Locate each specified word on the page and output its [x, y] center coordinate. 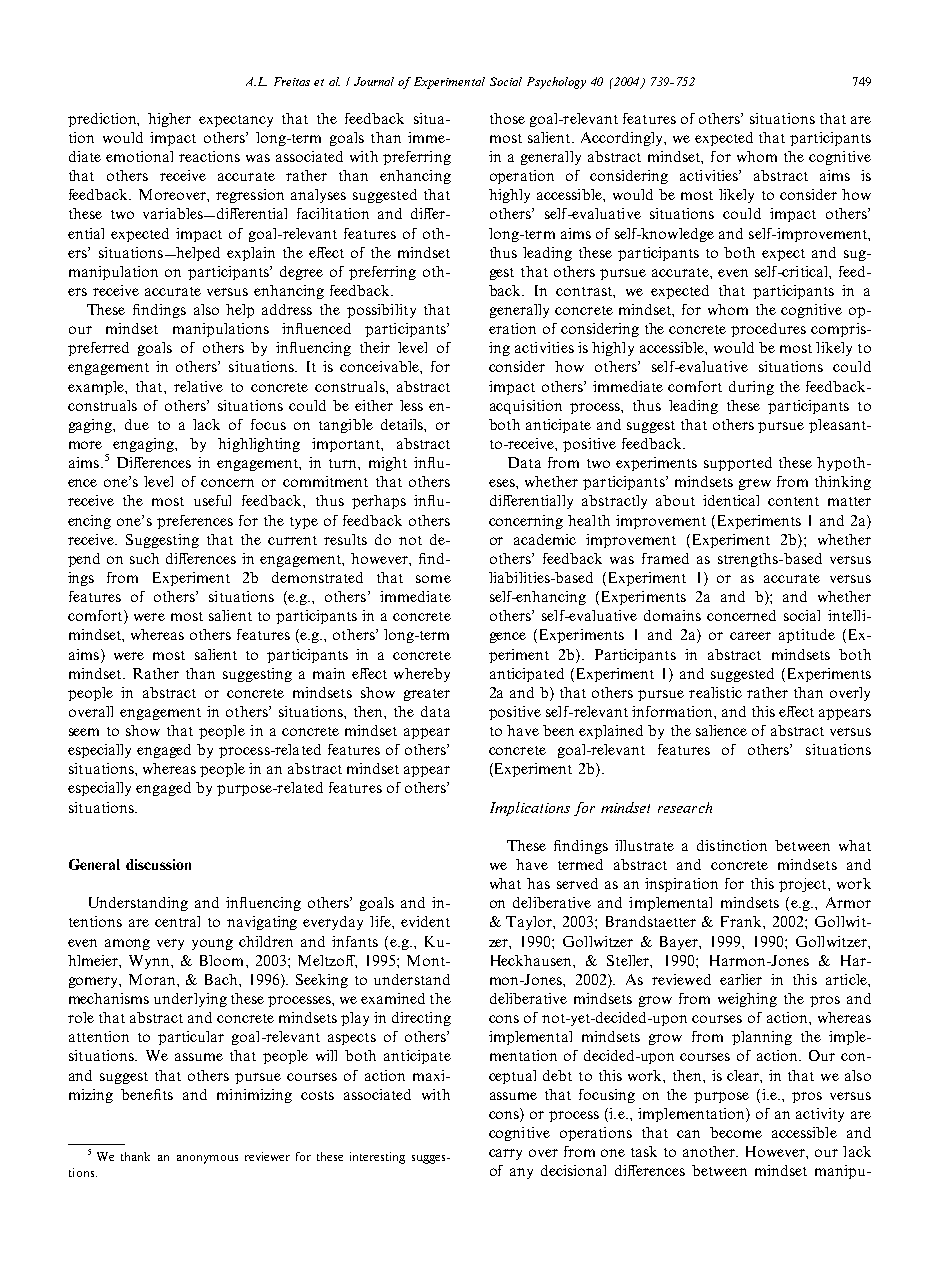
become [736, 1132]
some [433, 579]
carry [505, 1154]
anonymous [207, 1159]
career [750, 636]
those [507, 118]
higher [169, 120]
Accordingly [623, 139]
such [144, 558]
